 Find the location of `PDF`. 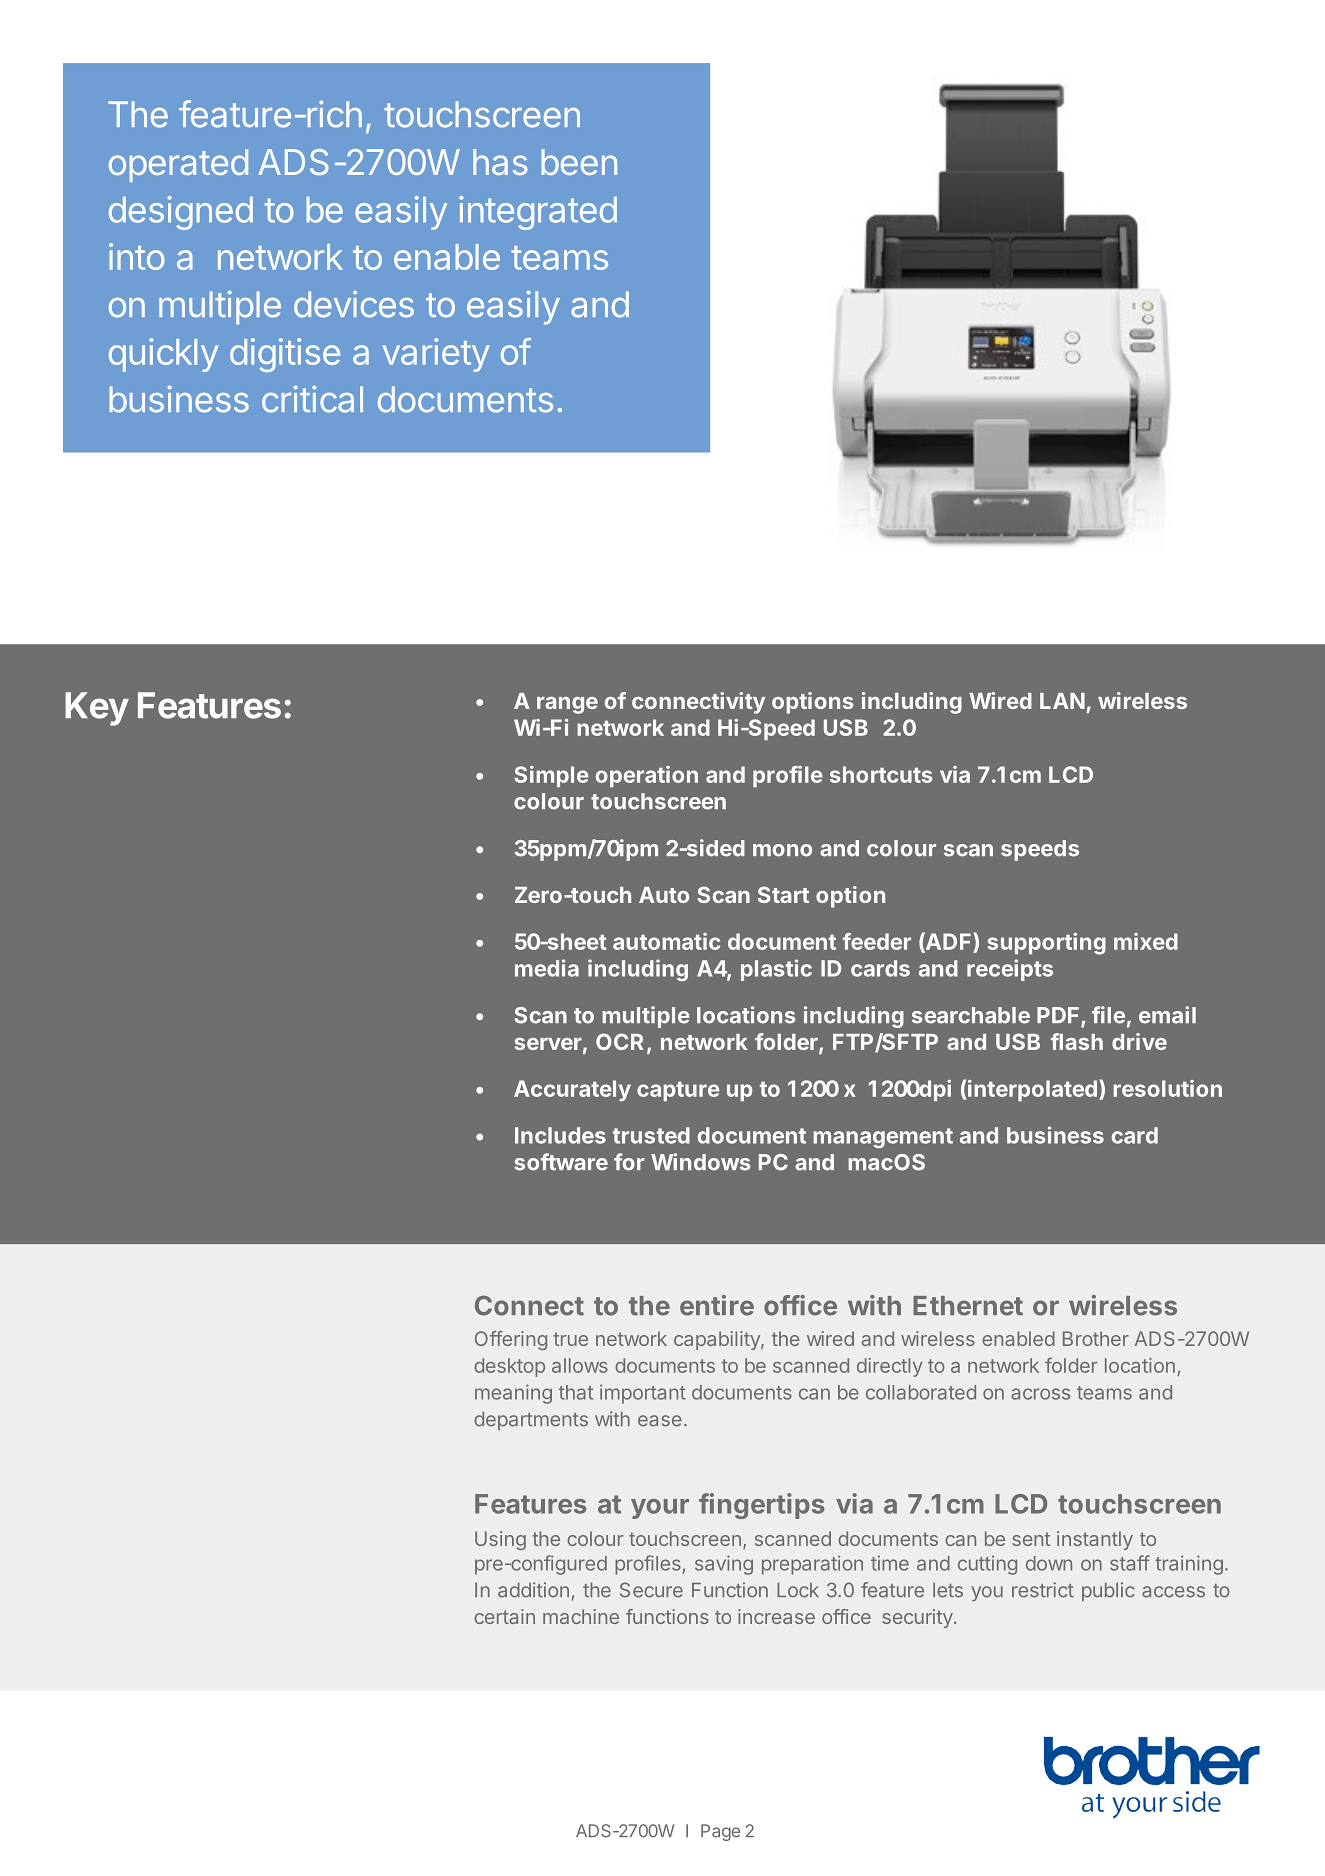

PDF is located at coordinates (1059, 1016).
